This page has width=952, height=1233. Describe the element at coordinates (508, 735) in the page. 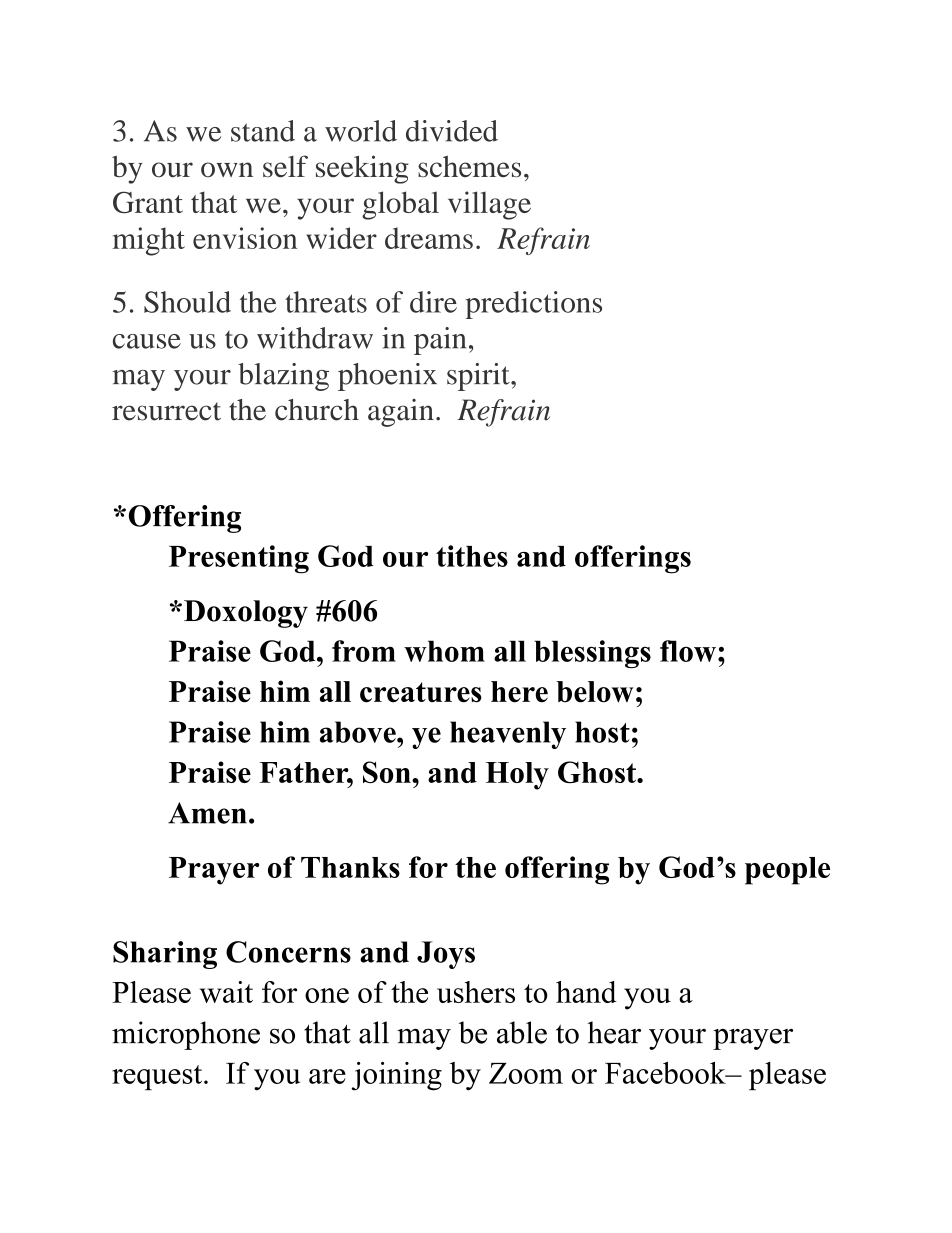

I see `heavenly` at that location.
